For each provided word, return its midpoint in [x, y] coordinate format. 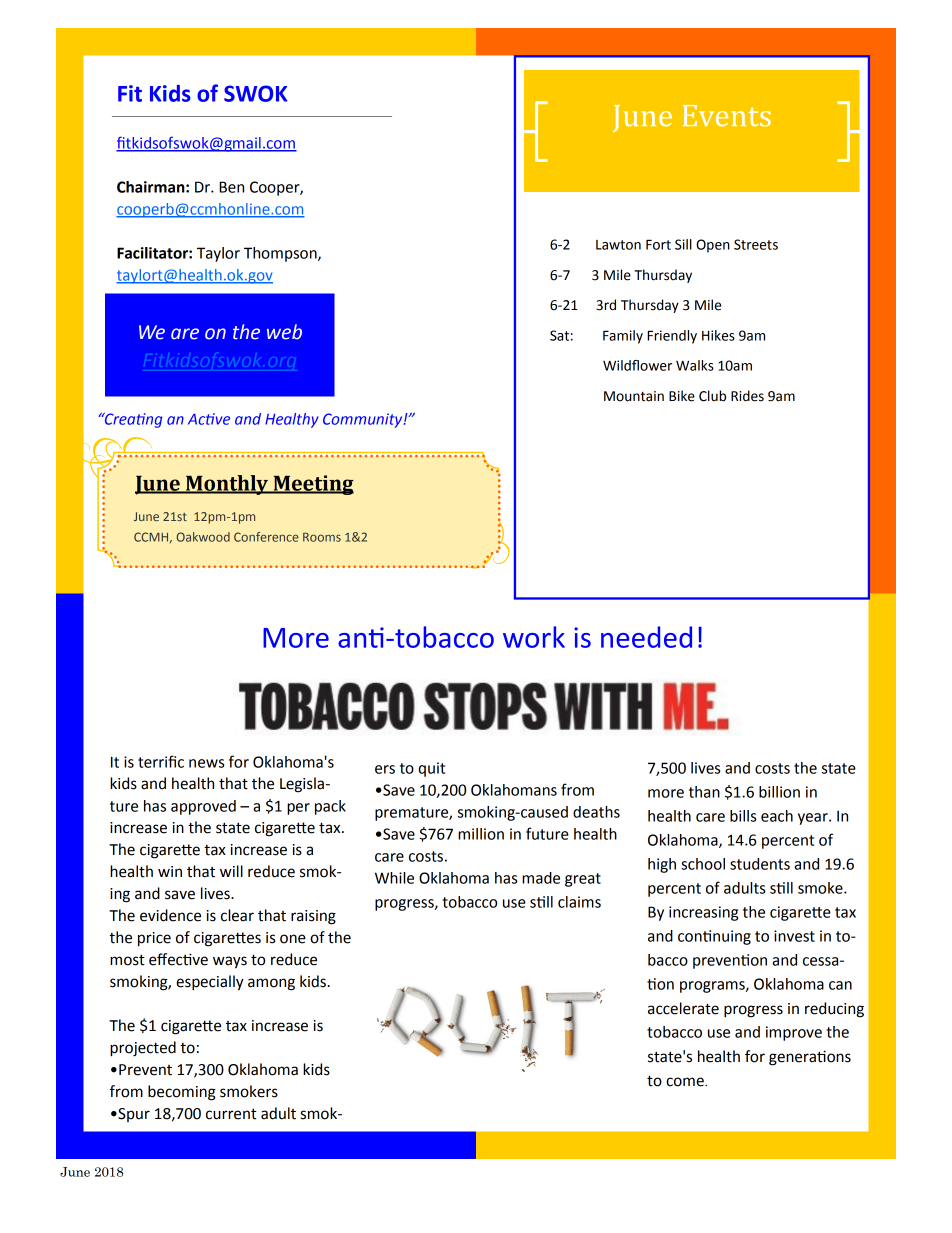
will [231, 871]
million [481, 834]
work [534, 637]
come [686, 1082]
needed [646, 637]
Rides [747, 396]
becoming [182, 1093]
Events [726, 116]
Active [209, 419]
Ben [231, 187]
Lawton [618, 245]
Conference [266, 537]
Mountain [634, 396]
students [760, 864]
